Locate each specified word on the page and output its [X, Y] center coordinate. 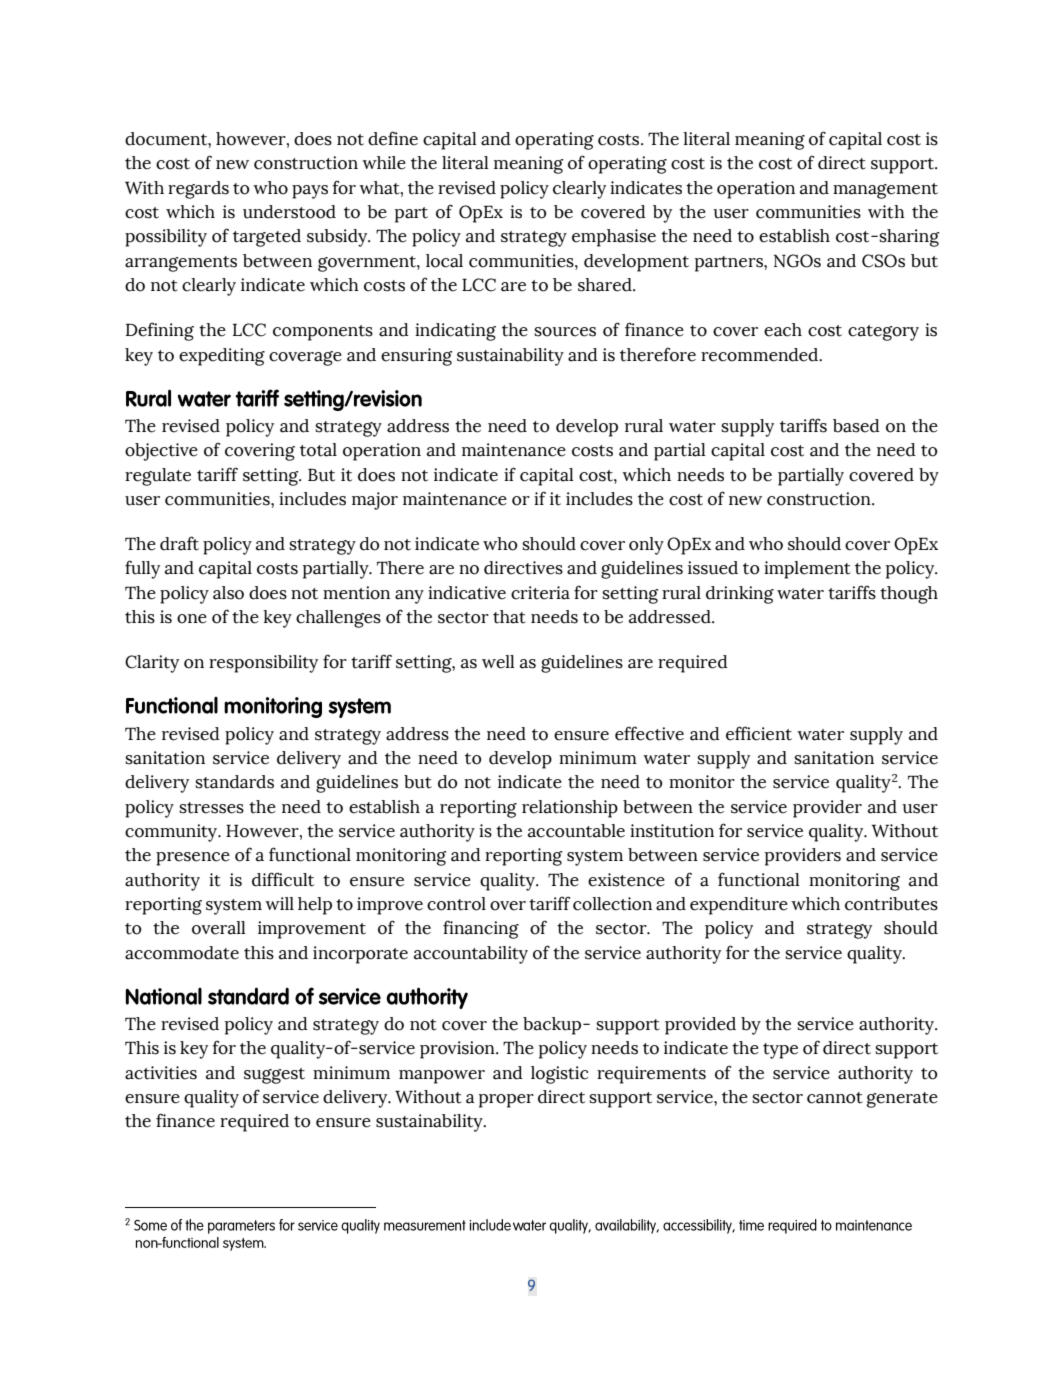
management [885, 191]
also [228, 593]
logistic [559, 1075]
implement [807, 570]
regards [198, 190]
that [509, 617]
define [393, 138]
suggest [274, 1076]
